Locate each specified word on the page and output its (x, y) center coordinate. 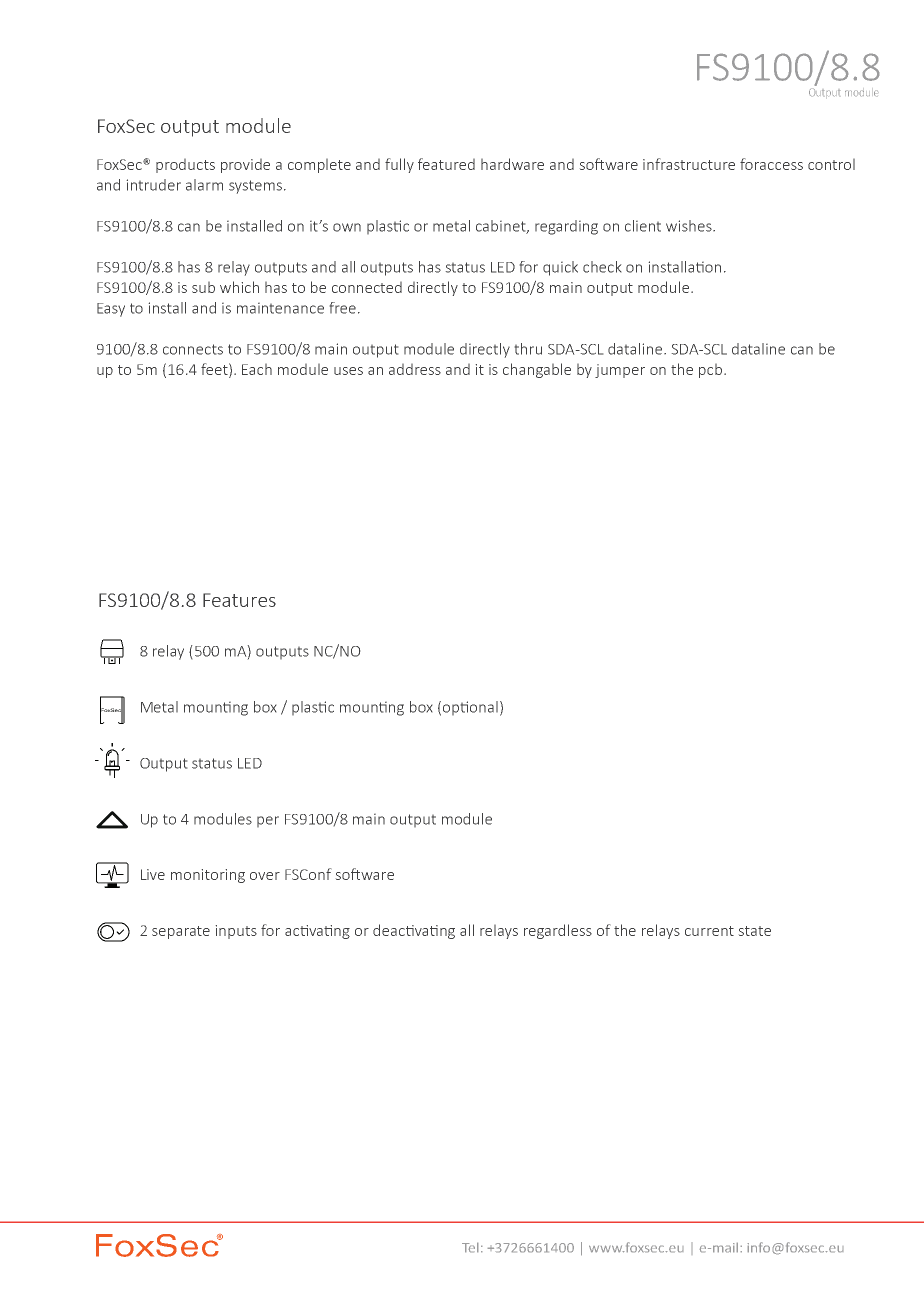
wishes (690, 226)
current (709, 931)
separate (181, 932)
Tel (470, 1247)
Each (257, 369)
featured (446, 164)
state (755, 931)
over (265, 876)
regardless (558, 931)
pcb (712, 371)
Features (239, 600)
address (415, 369)
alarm (204, 185)
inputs (236, 932)
